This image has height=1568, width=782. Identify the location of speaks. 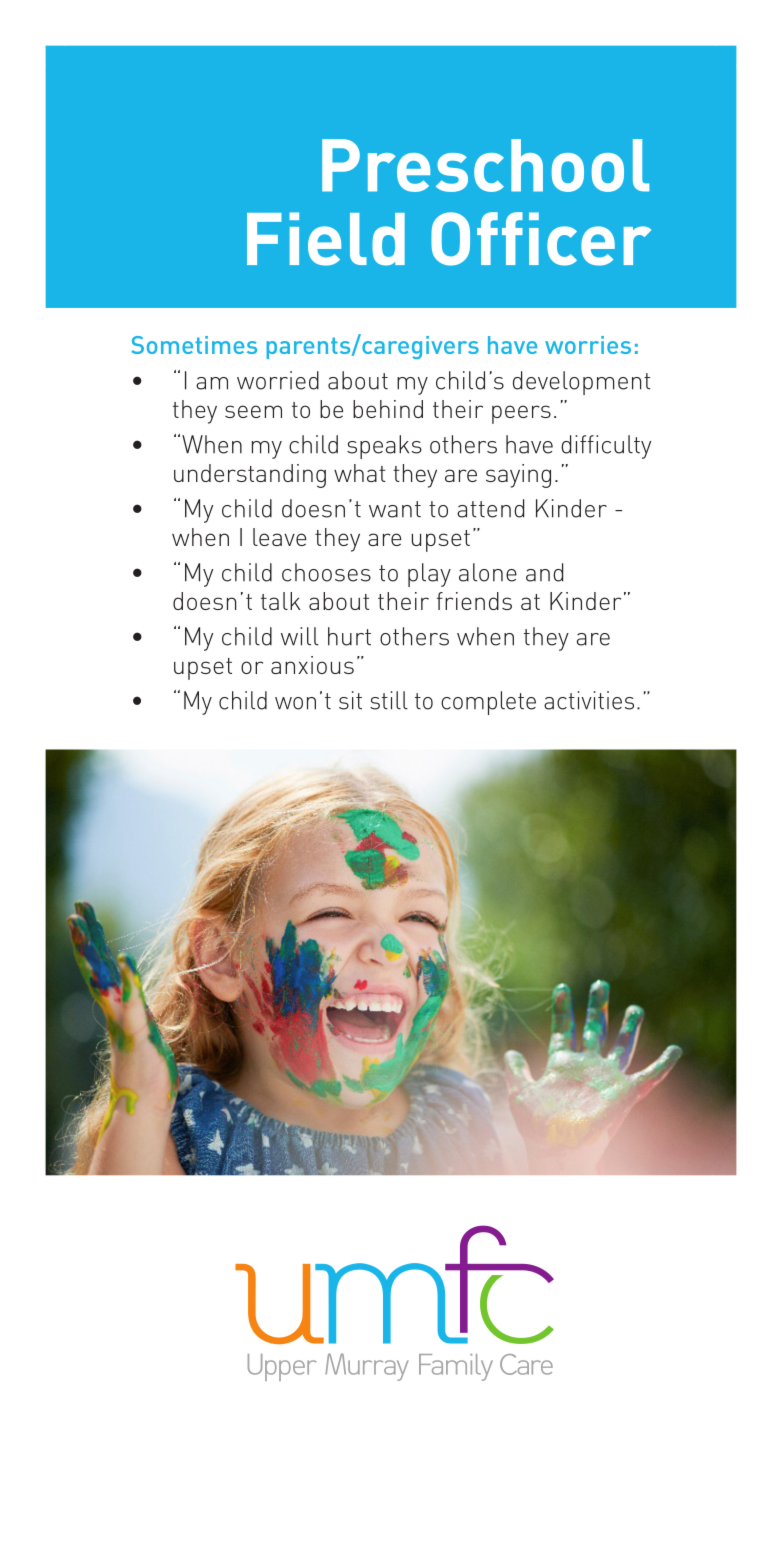
(384, 447).
